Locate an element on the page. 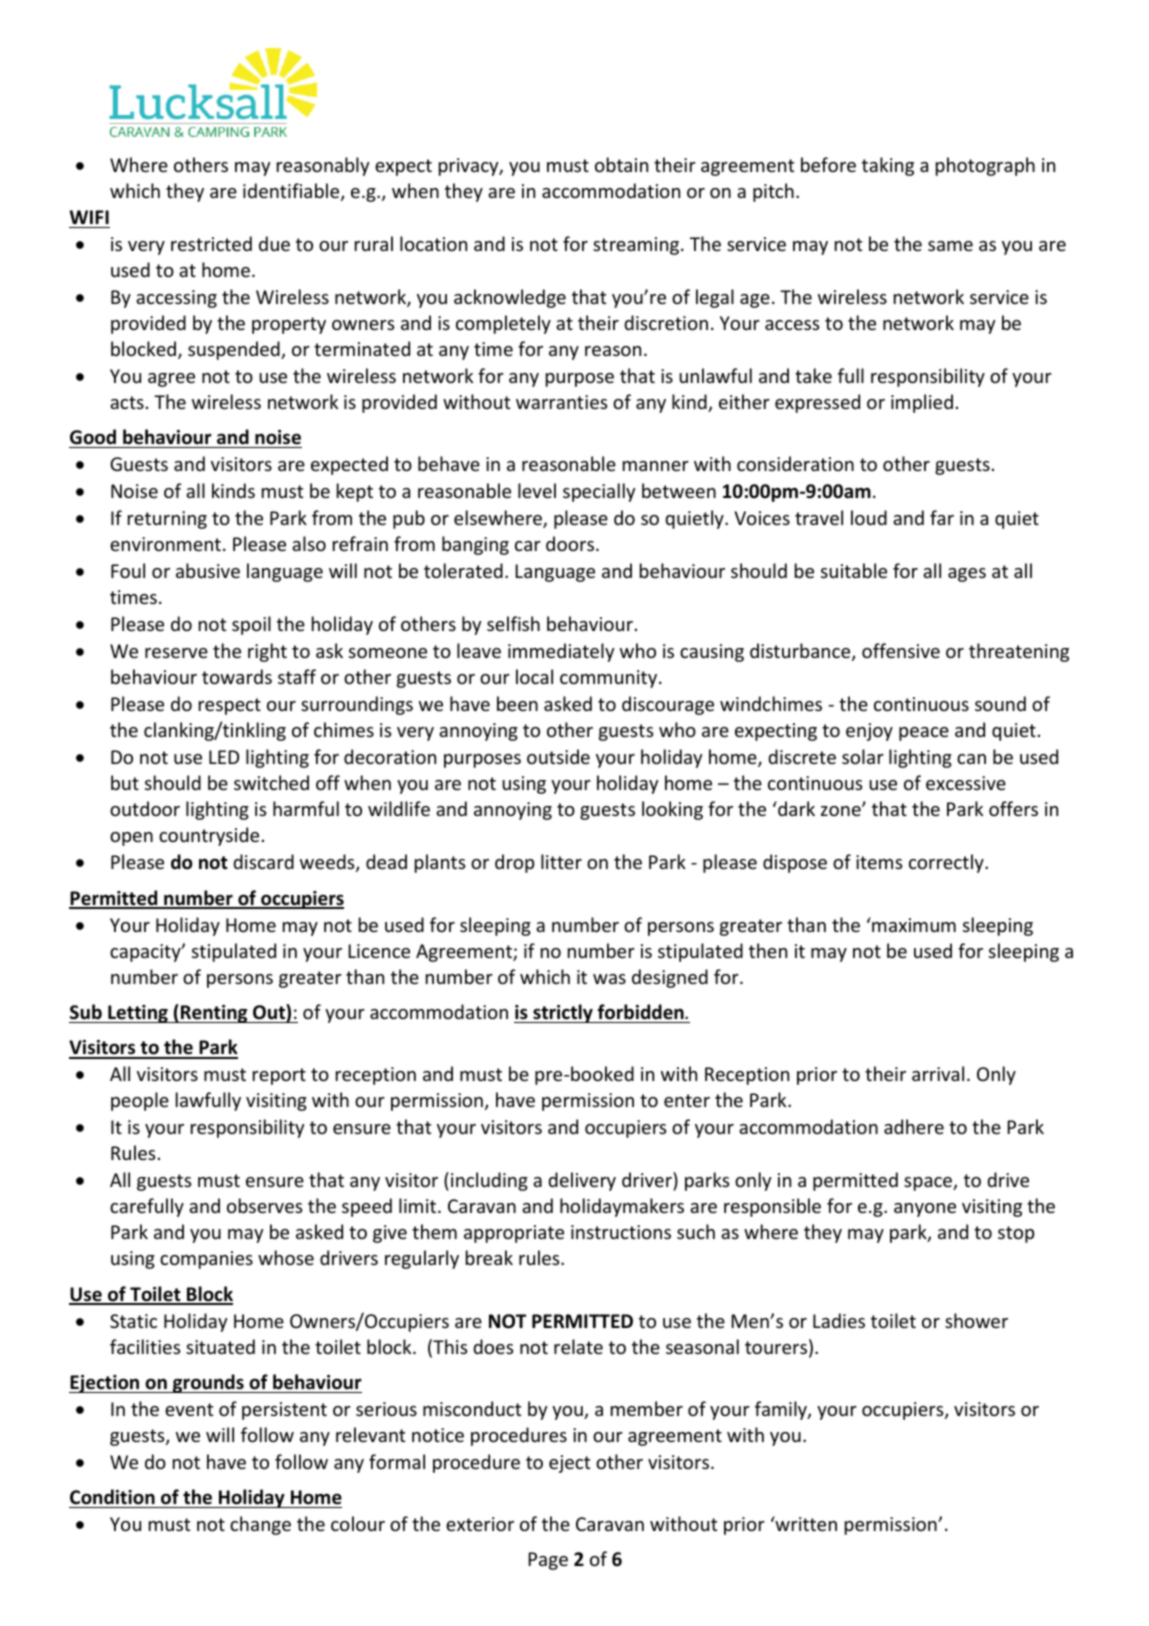 Image resolution: width=1149 pixels, height=1626 pixels. restricted is located at coordinates (211, 243).
